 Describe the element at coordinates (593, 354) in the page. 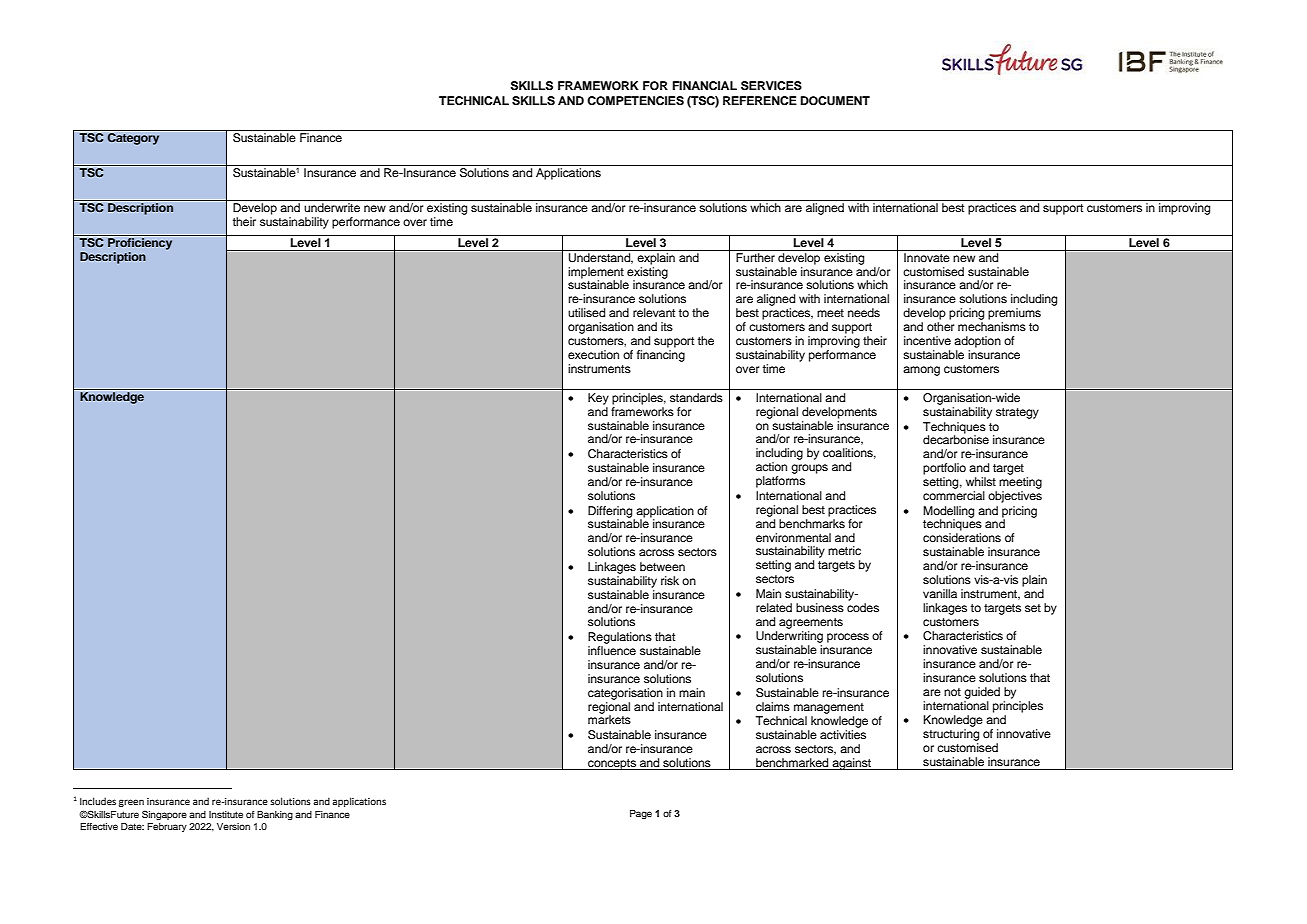

I see `execution` at that location.
